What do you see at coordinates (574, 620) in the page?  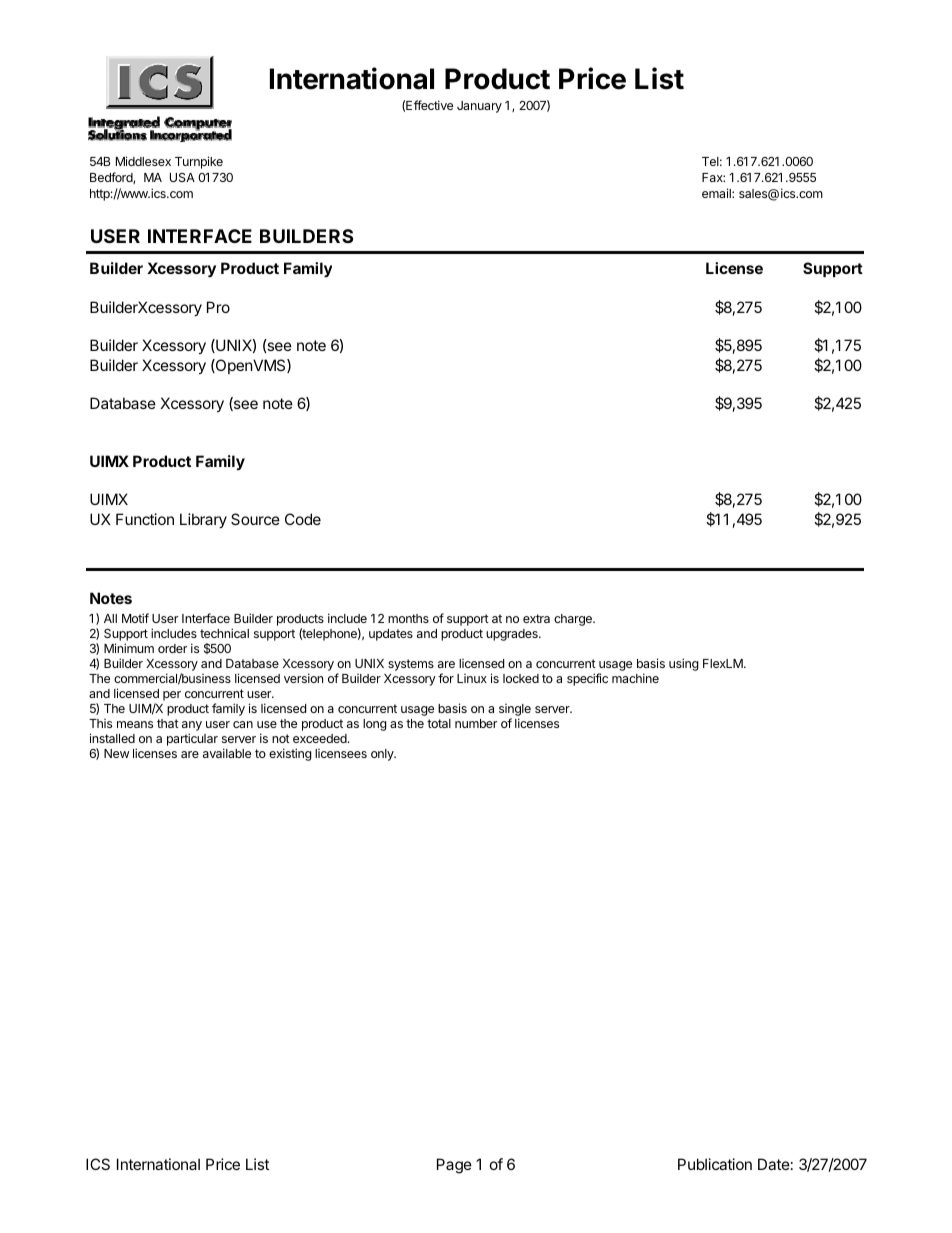 I see `charge` at bounding box center [574, 620].
